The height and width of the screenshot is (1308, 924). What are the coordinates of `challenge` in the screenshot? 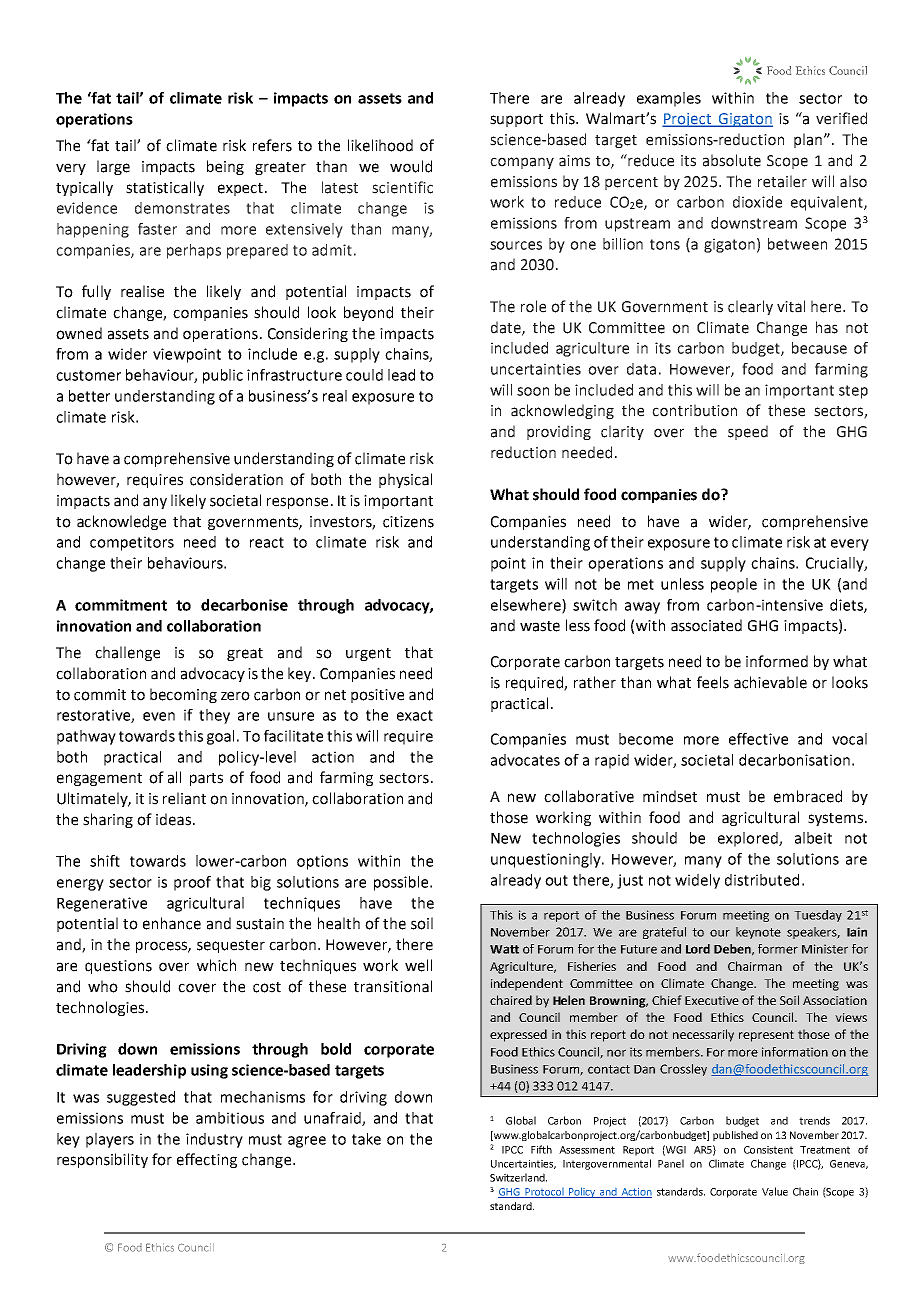 It's located at (127, 653).
